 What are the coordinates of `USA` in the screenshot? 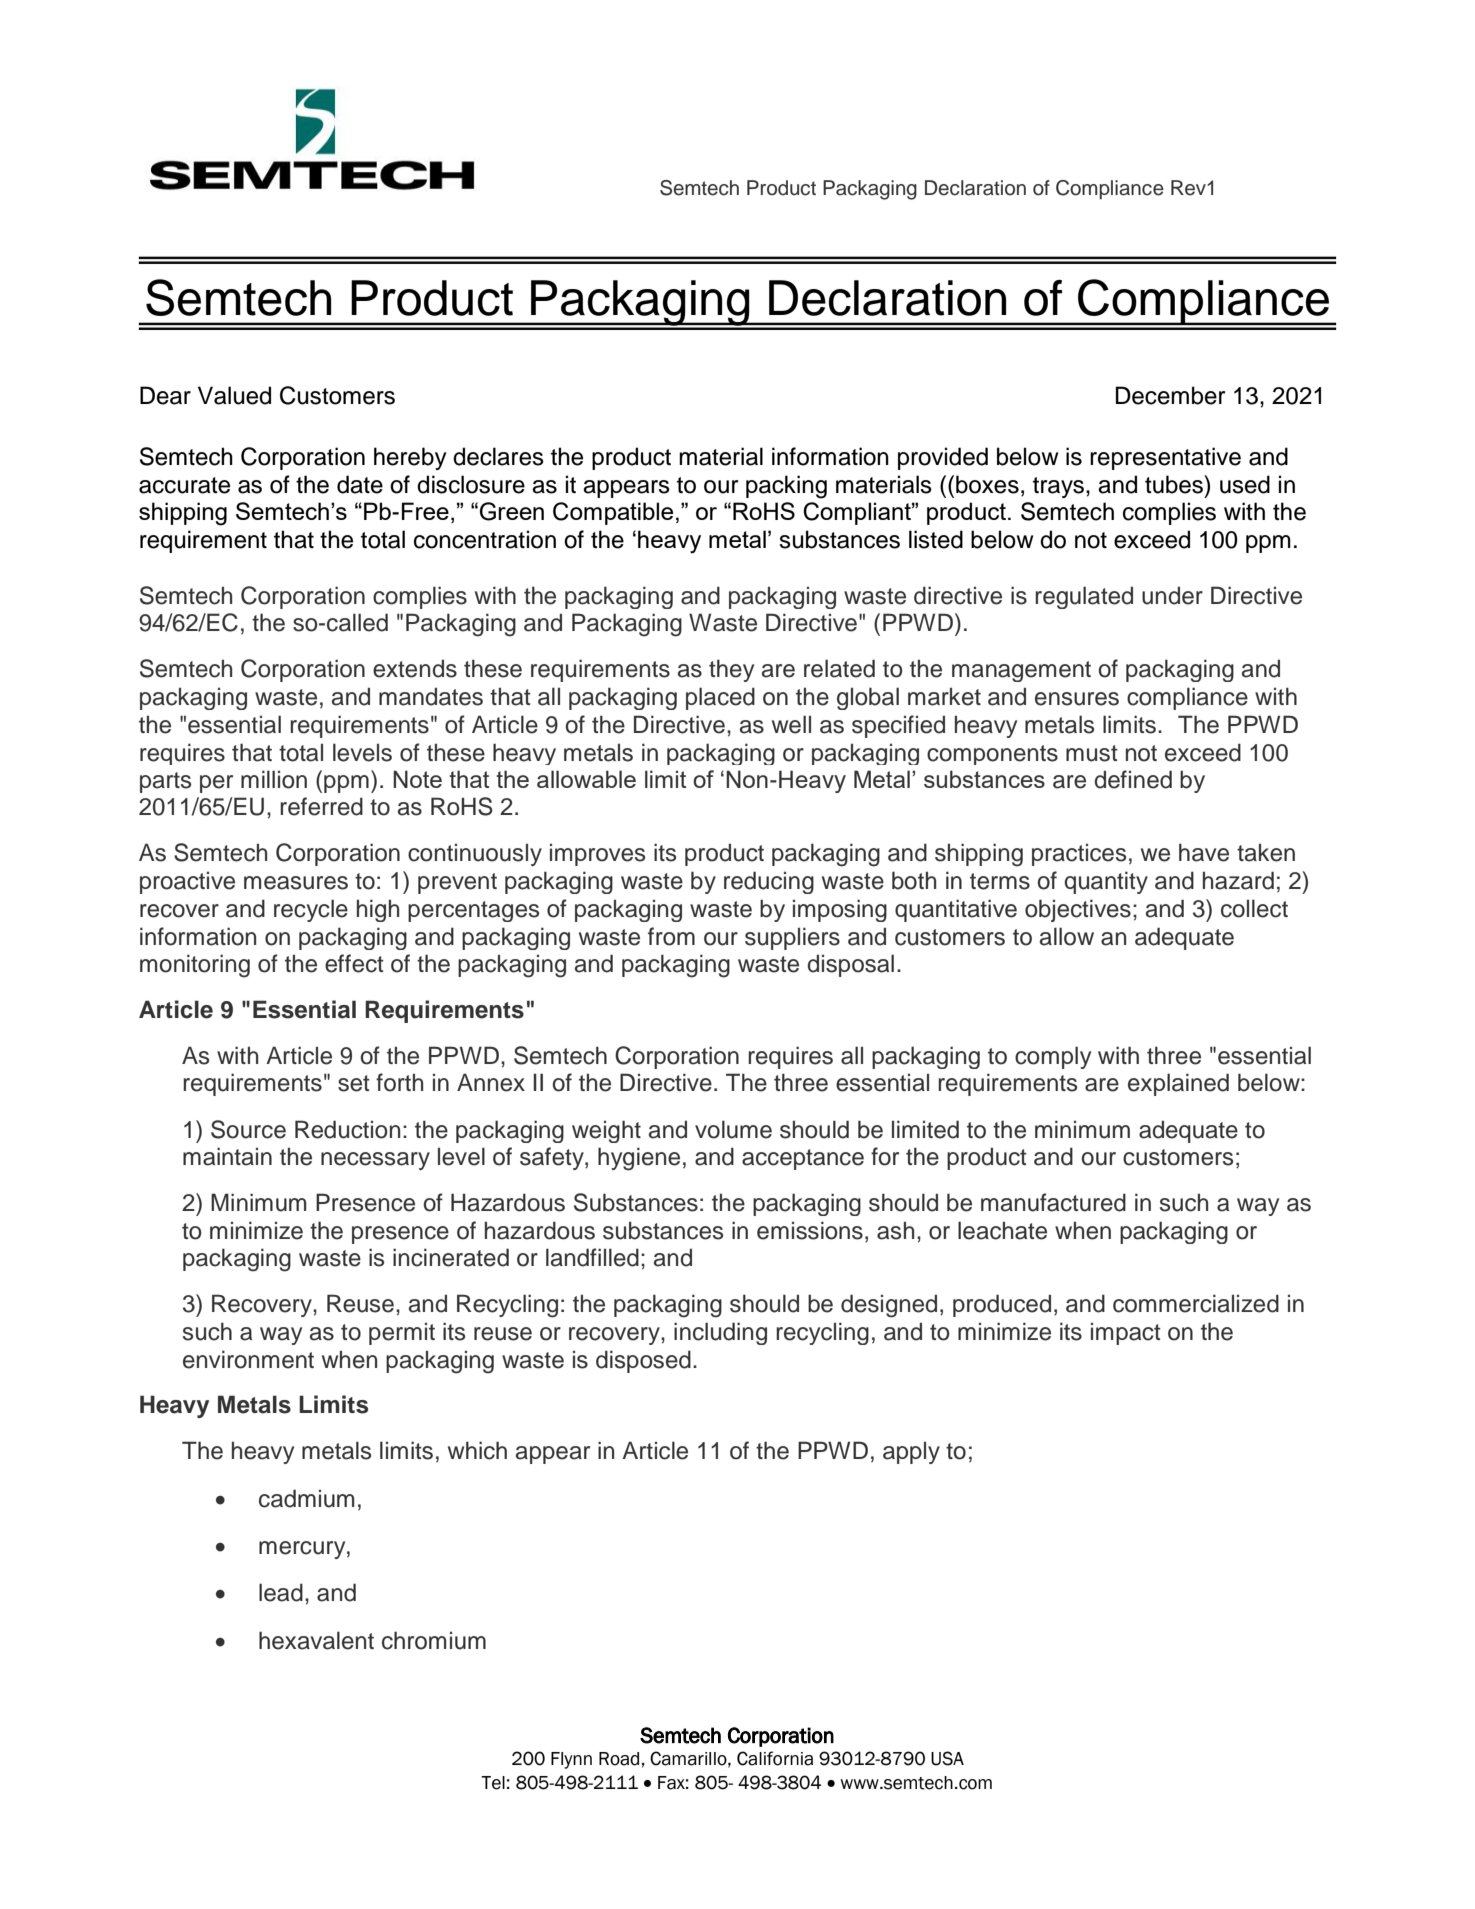 It's located at (947, 1758).
